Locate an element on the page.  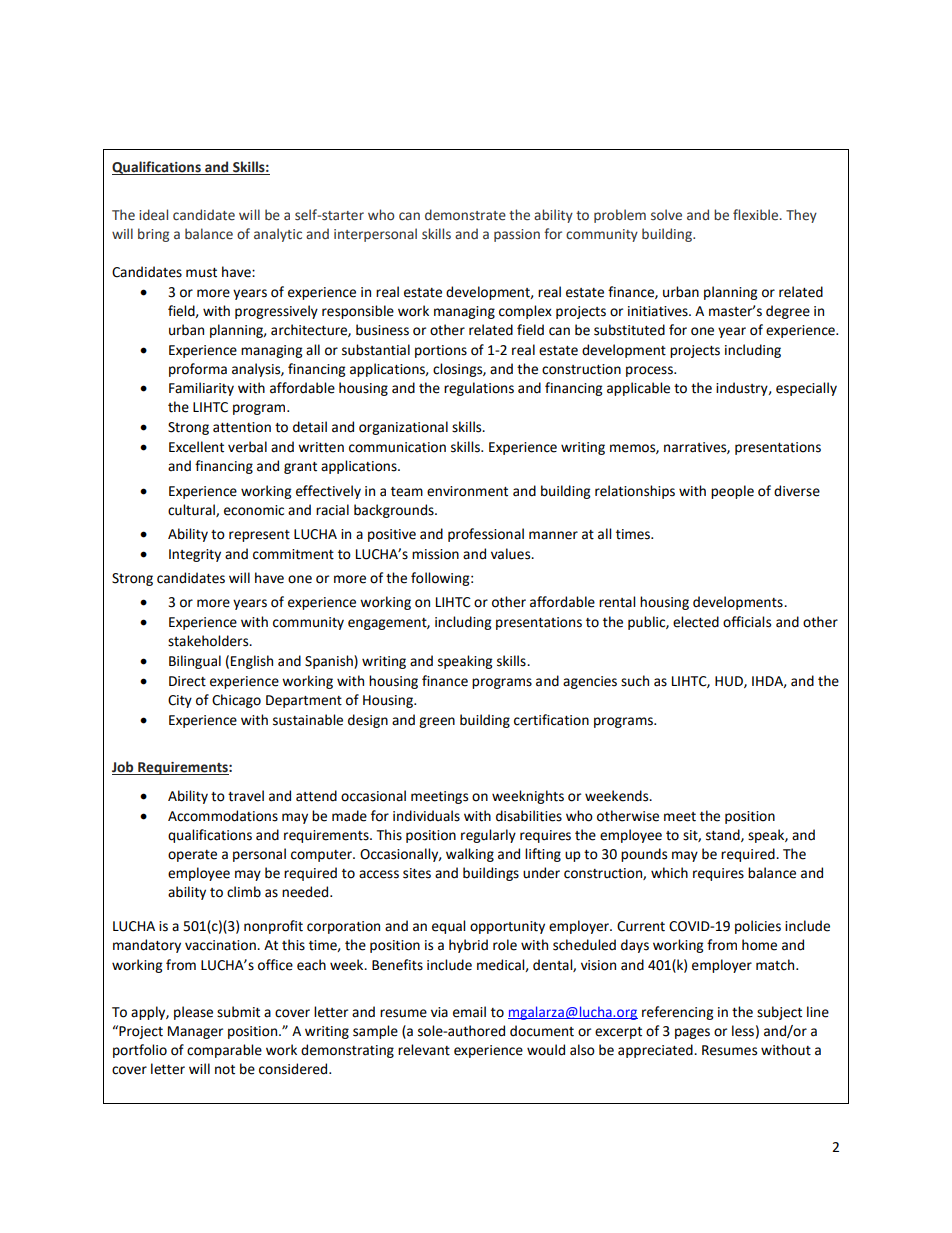
flexible is located at coordinates (757, 215).
